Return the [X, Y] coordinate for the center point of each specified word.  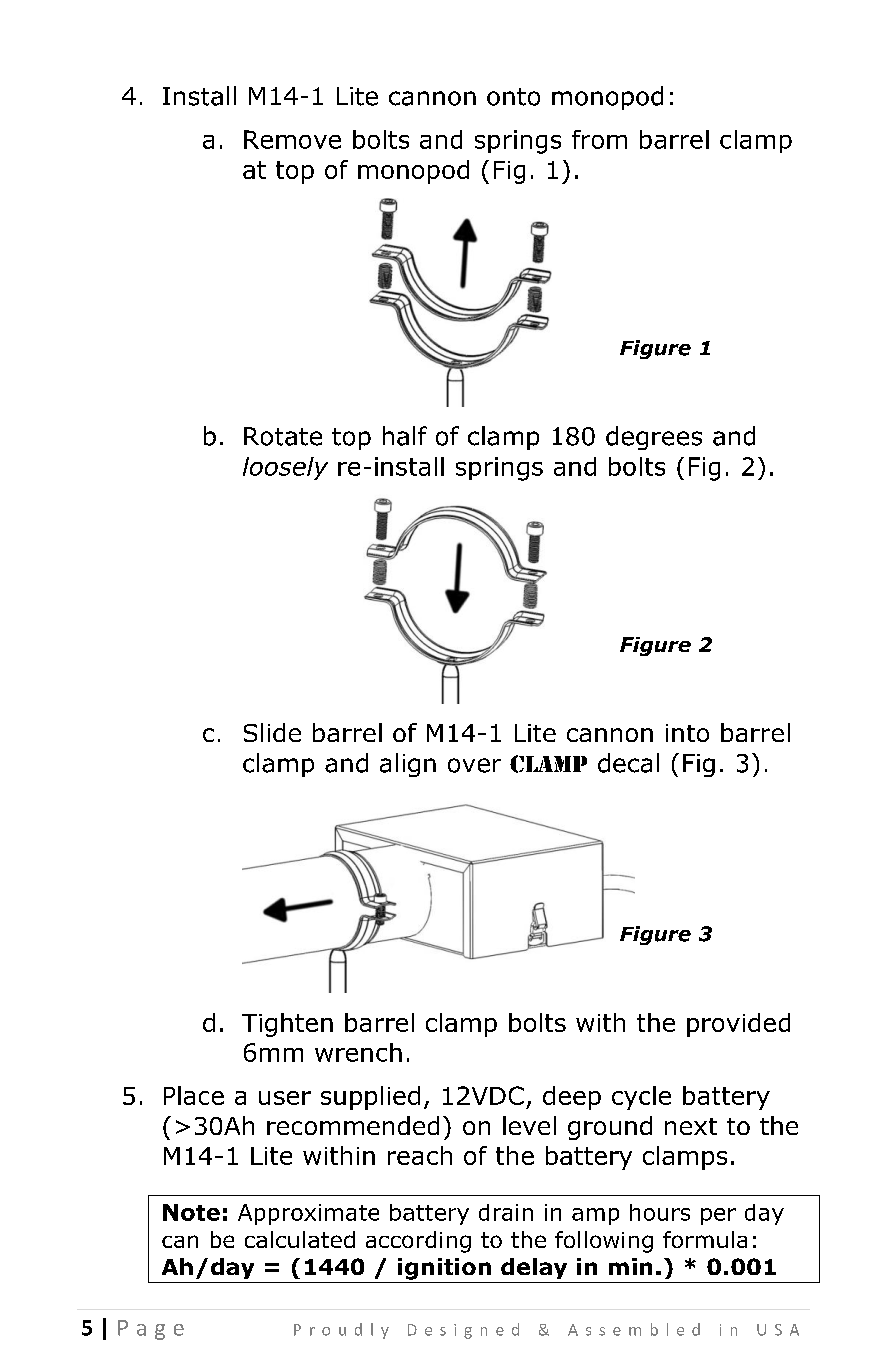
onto [513, 97]
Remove [292, 139]
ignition [444, 1269]
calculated [300, 1239]
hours [660, 1212]
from [599, 139]
